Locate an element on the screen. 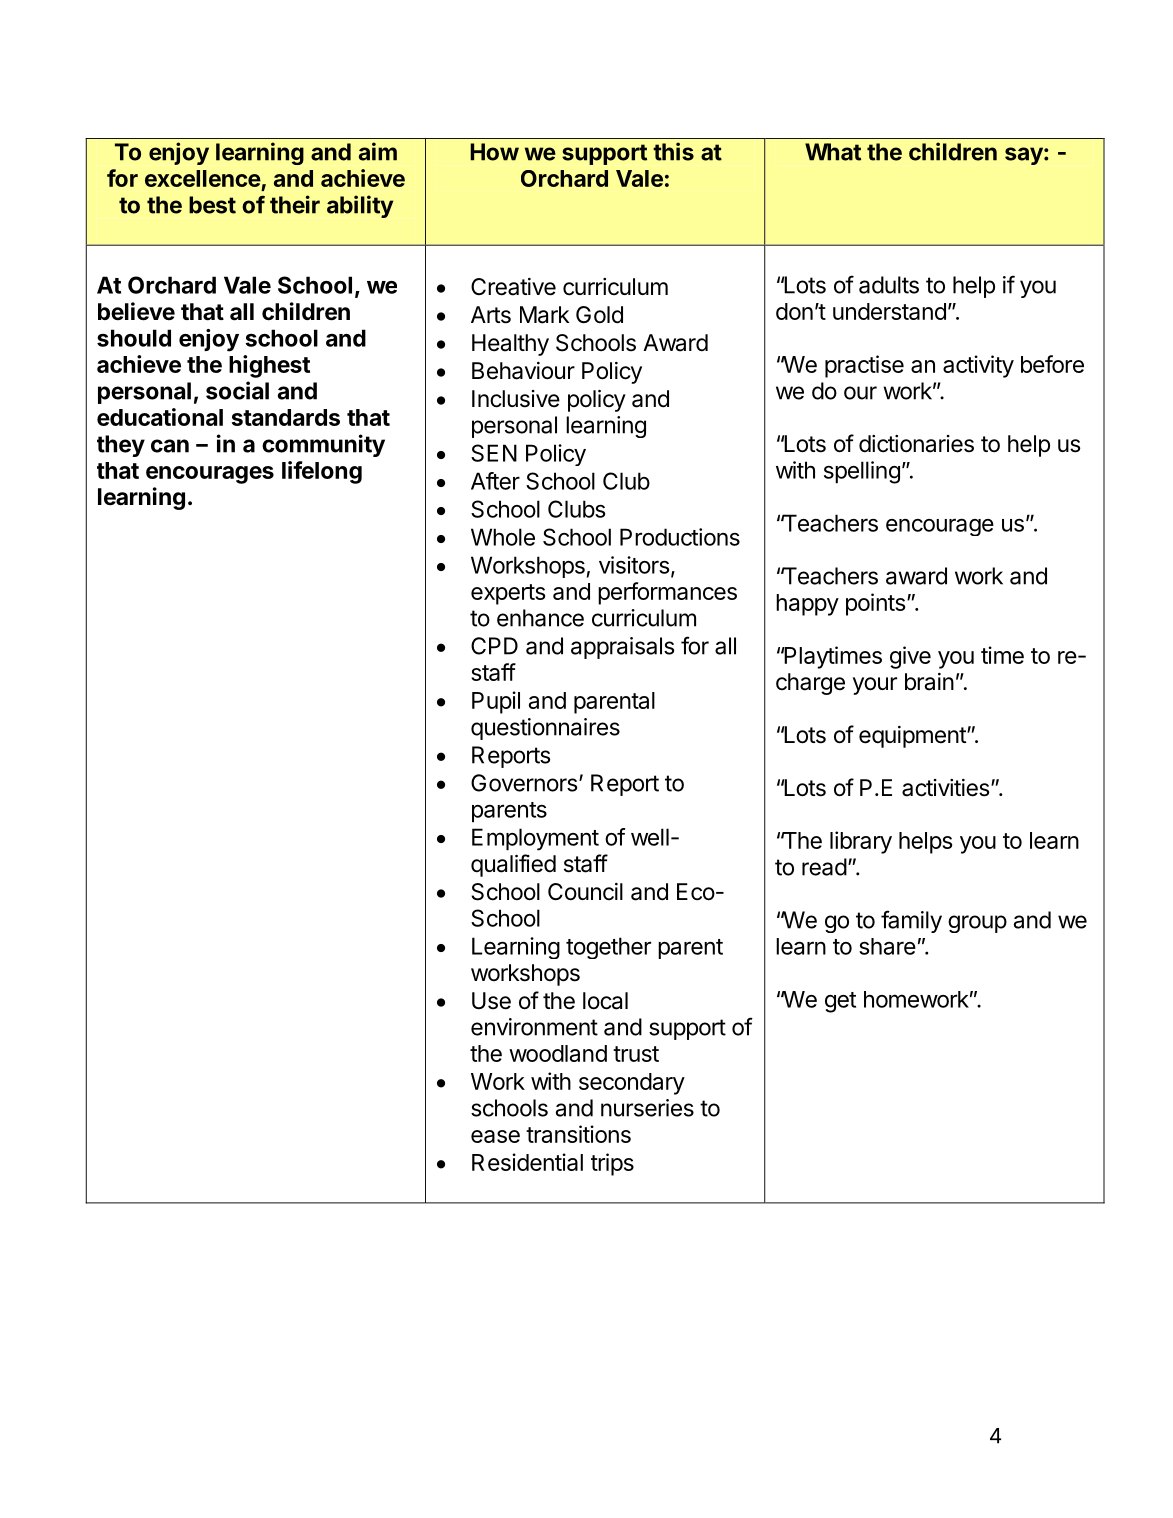  excellence is located at coordinates (203, 178).
